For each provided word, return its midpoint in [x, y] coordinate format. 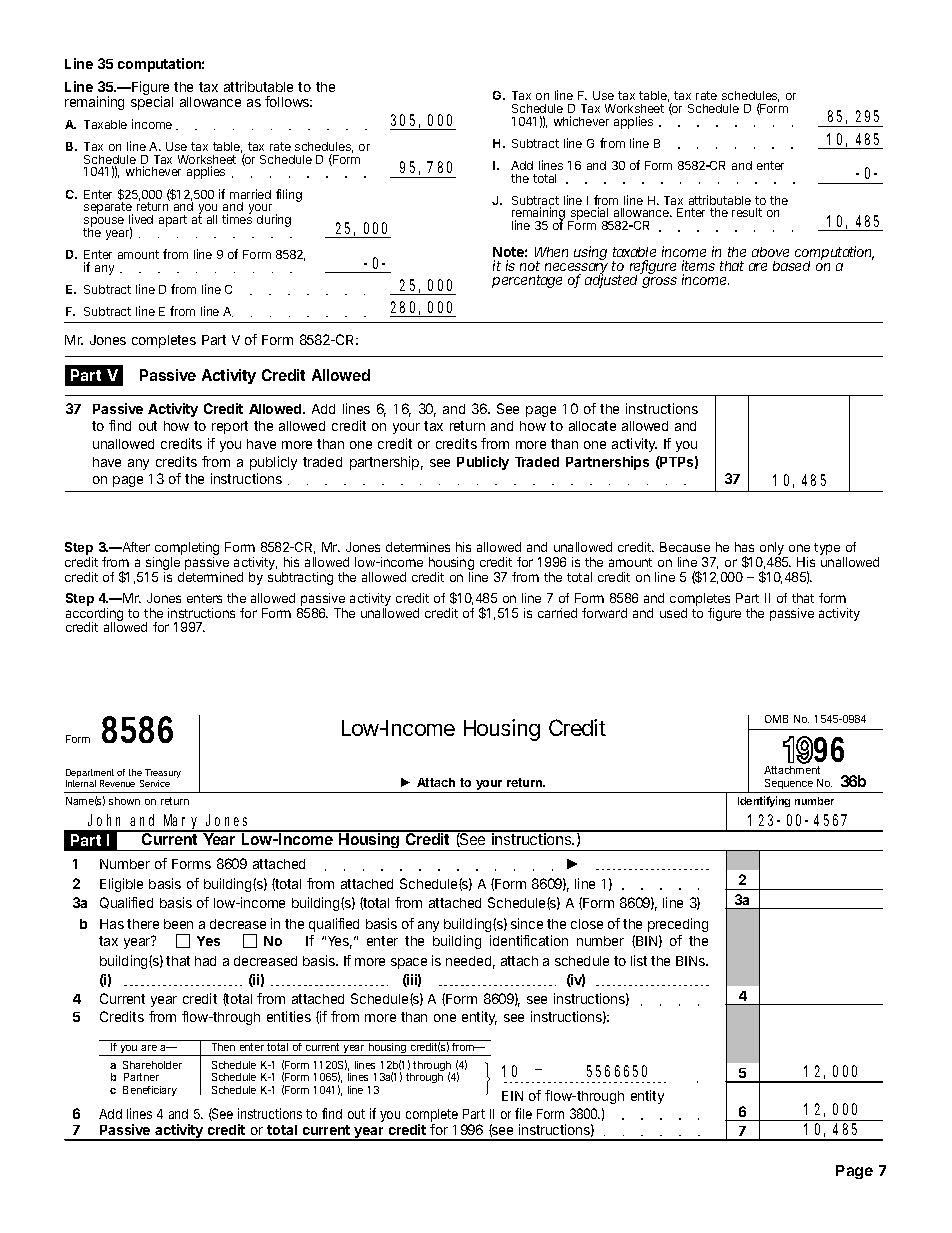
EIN [512, 1096]
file [523, 1113]
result [747, 212]
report [230, 427]
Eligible [121, 885]
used [673, 613]
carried [557, 613]
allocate [592, 426]
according [94, 616]
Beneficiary [150, 1091]
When [551, 252]
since [527, 923]
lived [141, 219]
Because [685, 547]
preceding [678, 925]
